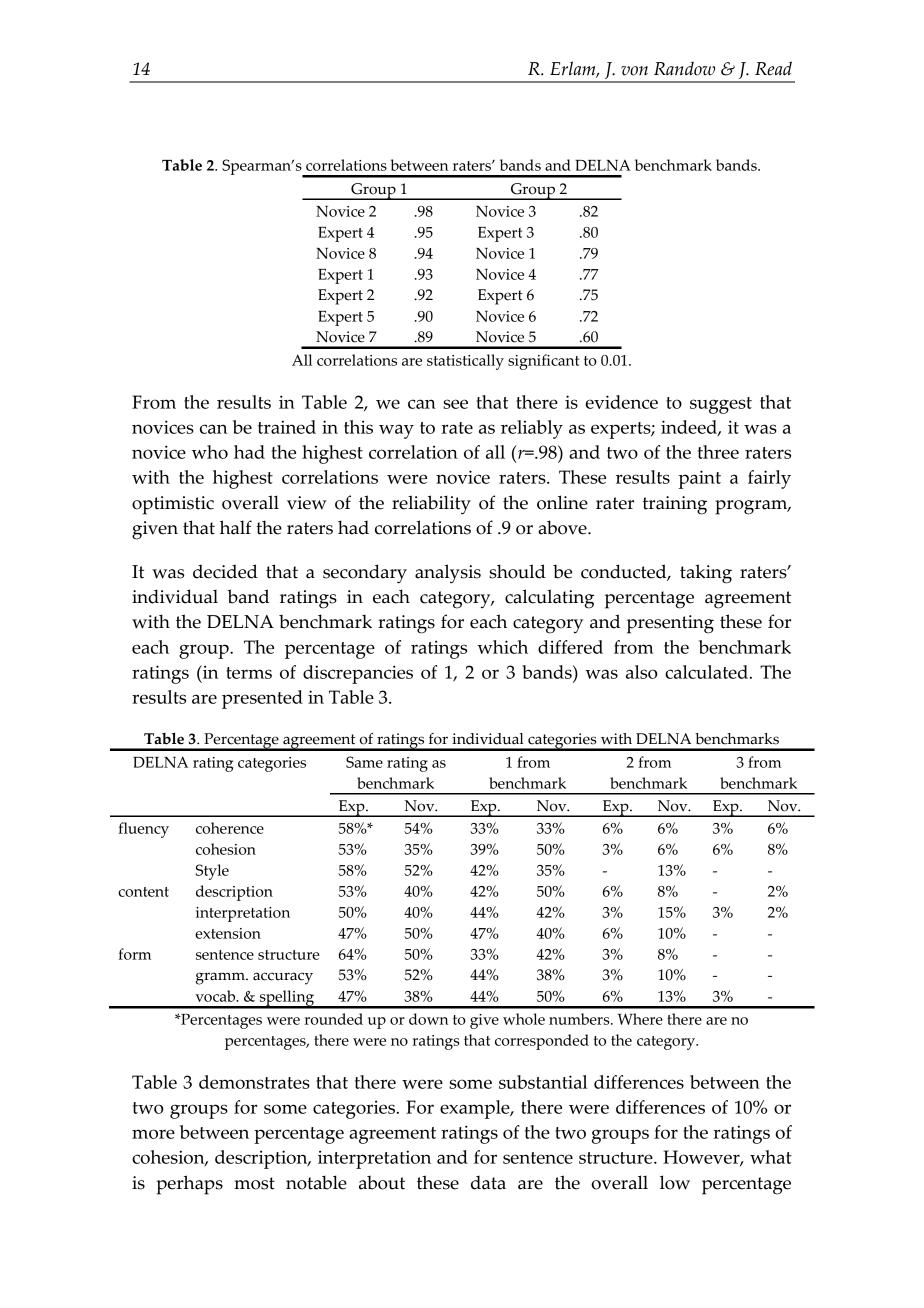 The image size is (924, 1308). What do you see at coordinates (358, 427) in the screenshot?
I see `this` at bounding box center [358, 427].
